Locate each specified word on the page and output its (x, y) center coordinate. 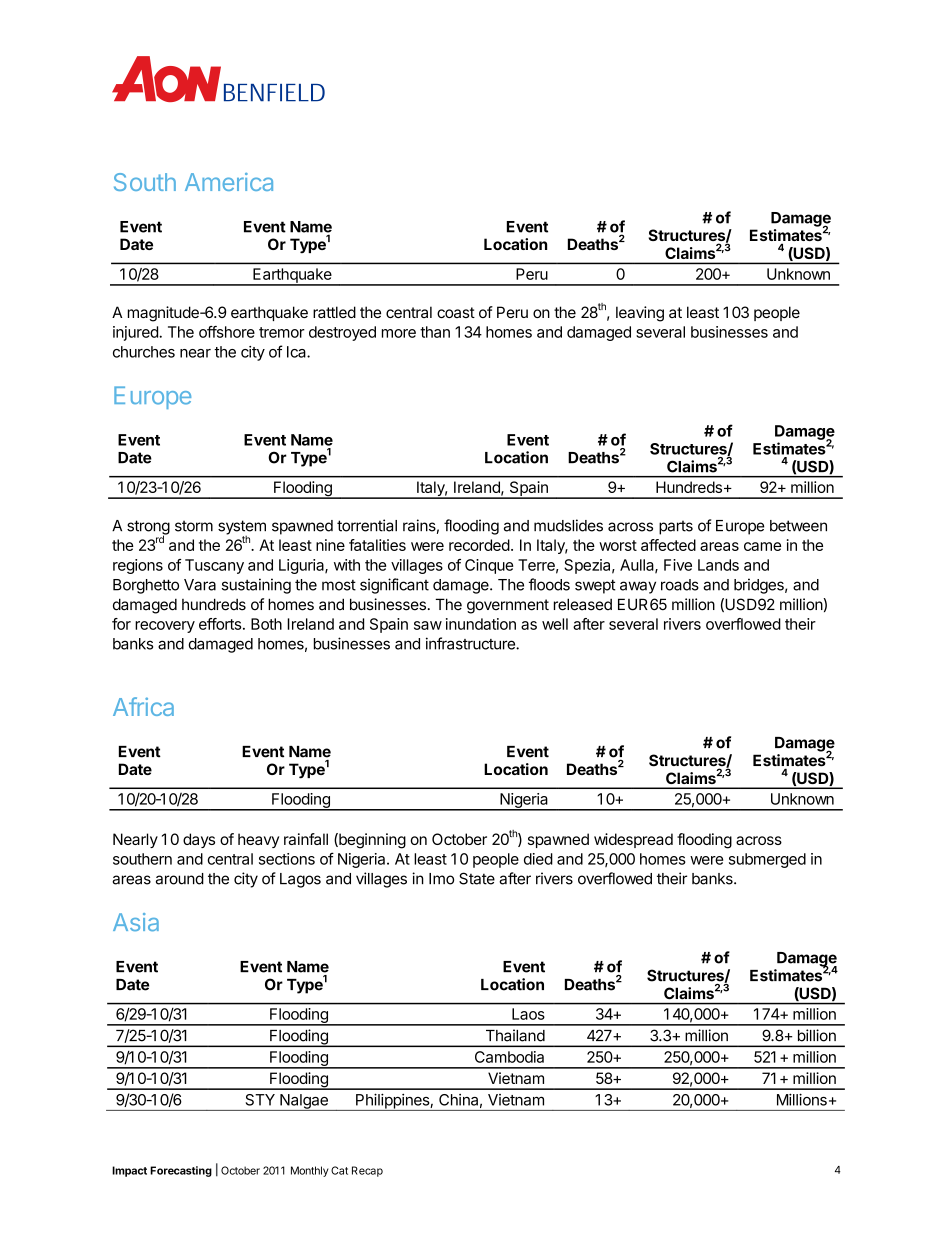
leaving (640, 314)
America (229, 182)
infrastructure (471, 643)
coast (456, 312)
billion (817, 1035)
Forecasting (181, 1171)
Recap (367, 1171)
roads (680, 585)
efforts (220, 624)
